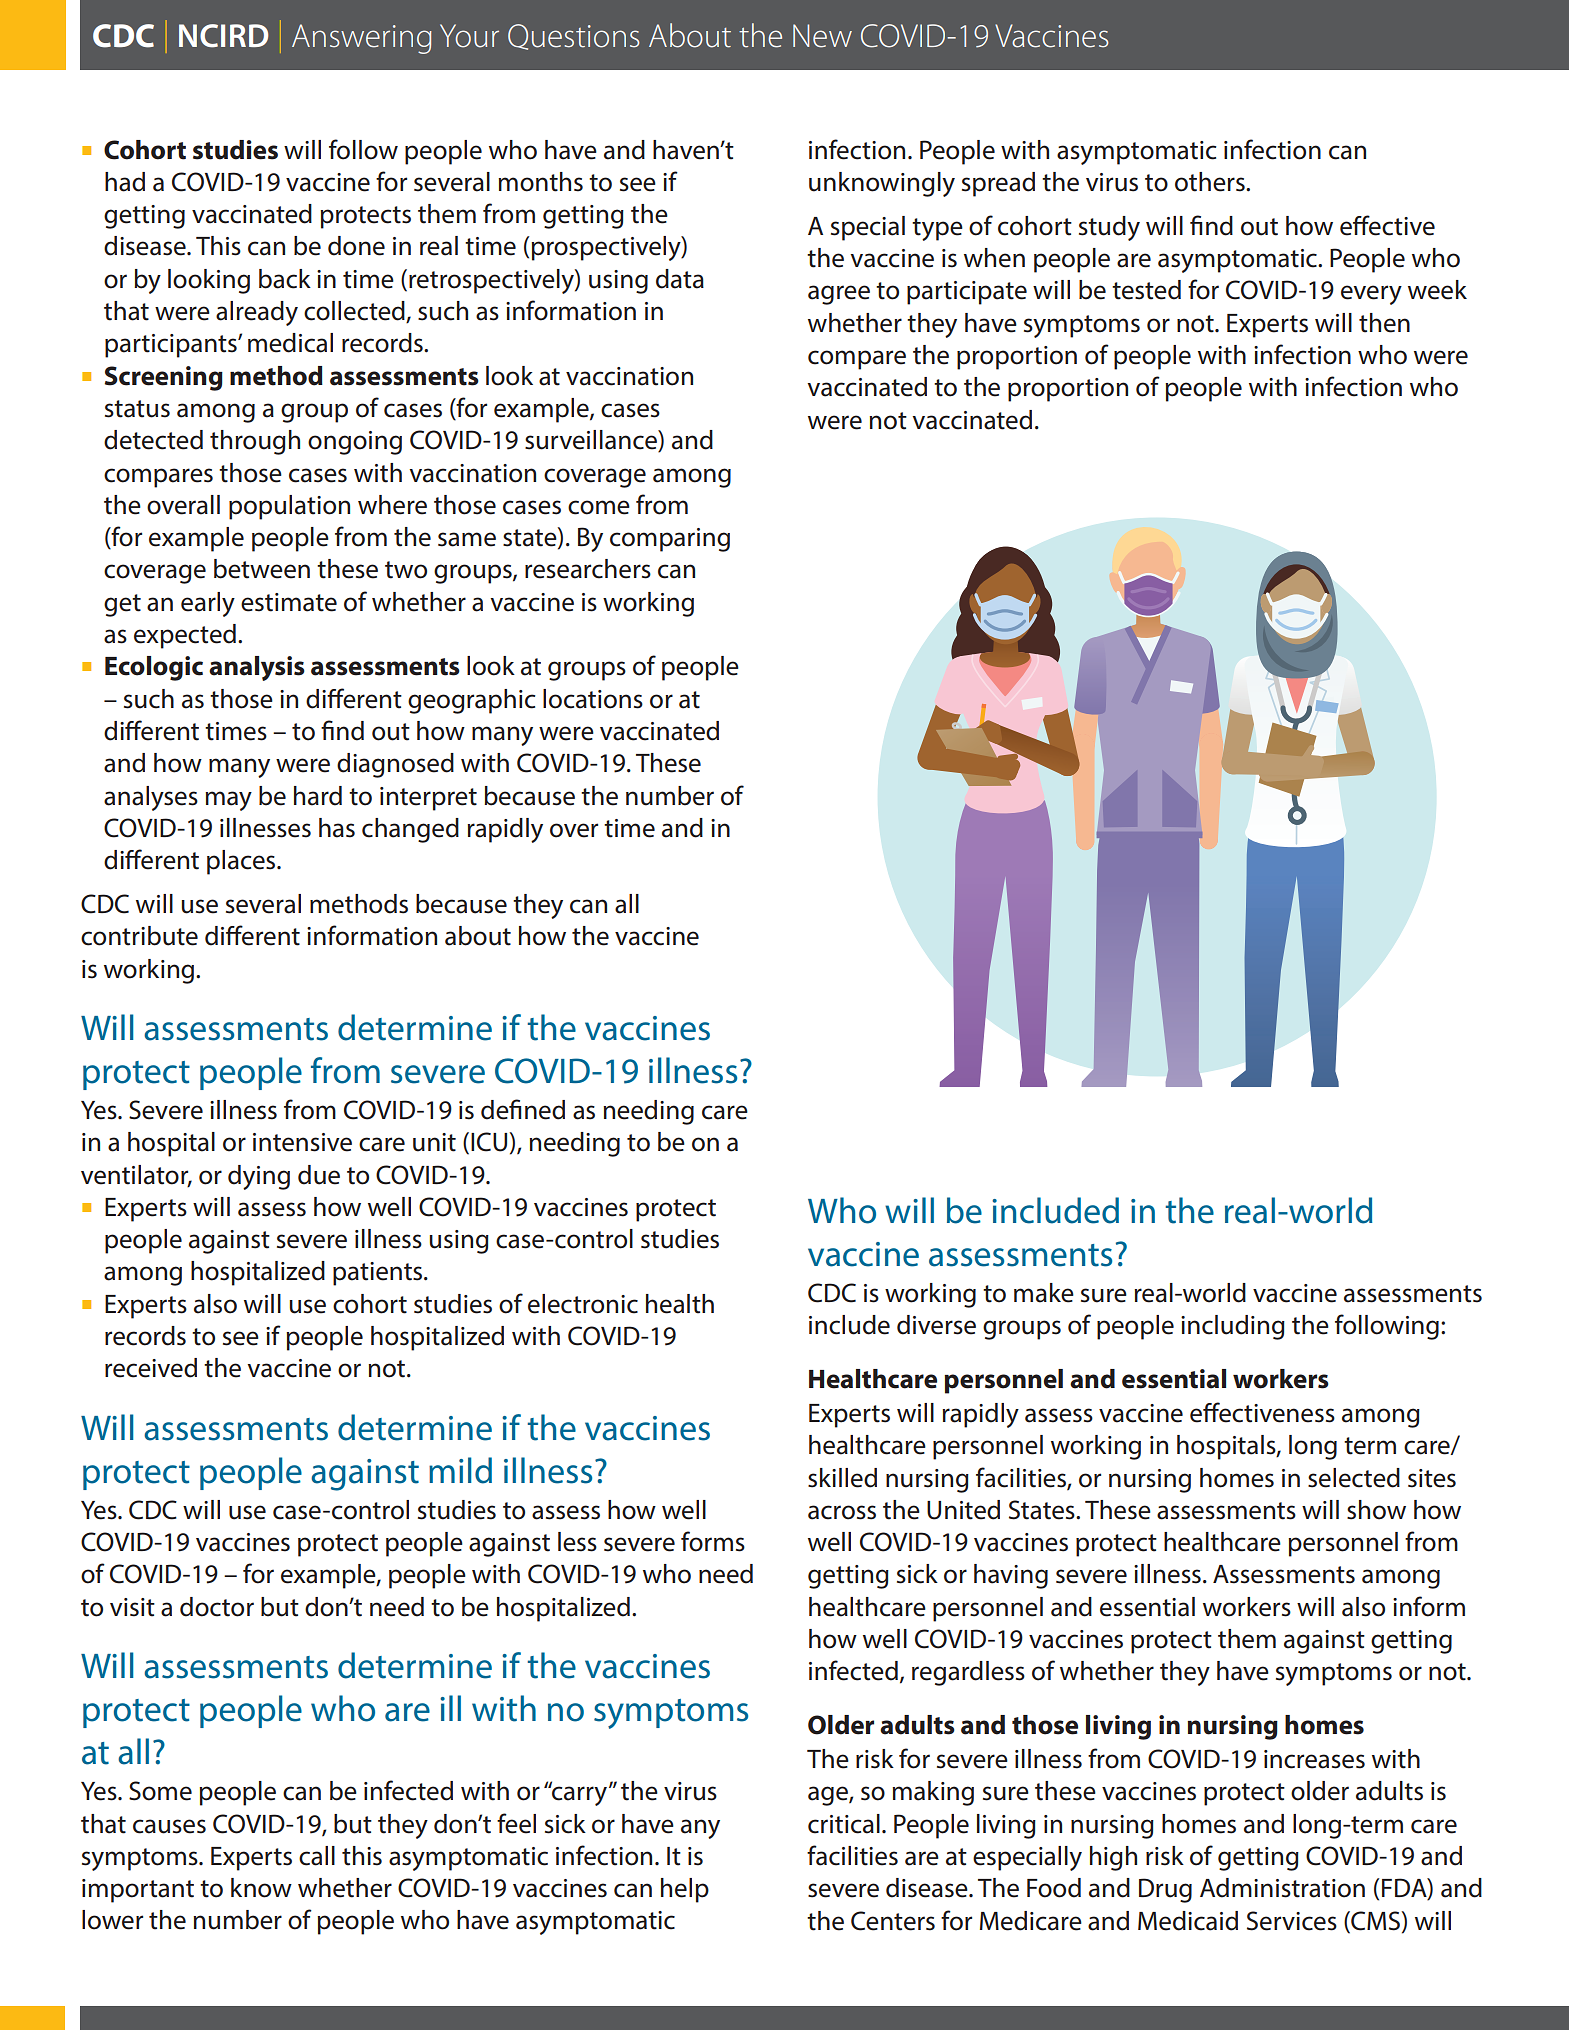 Image resolution: width=1569 pixels, height=2030 pixels. Describe the element at coordinates (139, 936) in the page. I see `contribute` at that location.
